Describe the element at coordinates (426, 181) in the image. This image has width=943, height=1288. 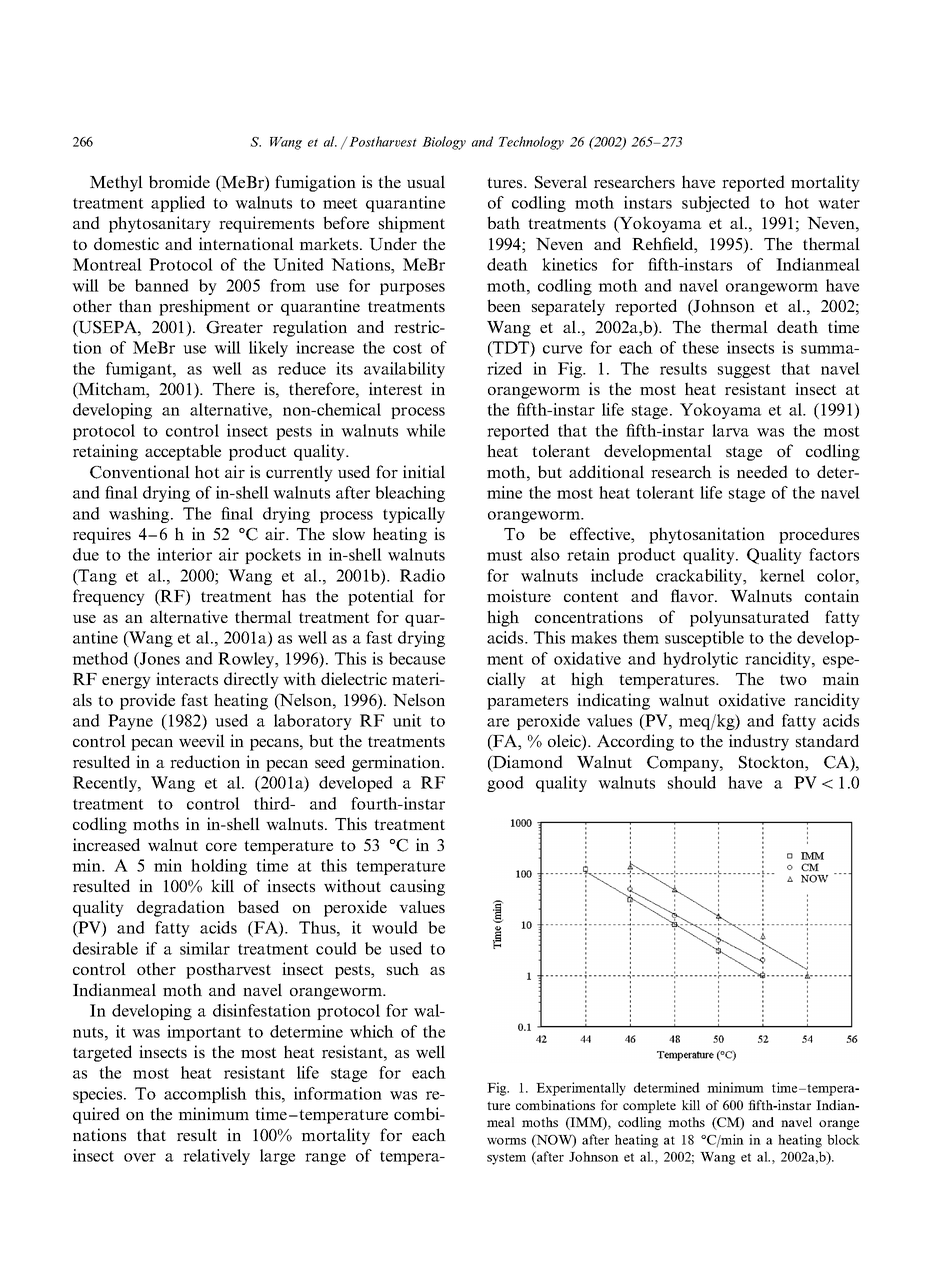
I see `usual` at that location.
